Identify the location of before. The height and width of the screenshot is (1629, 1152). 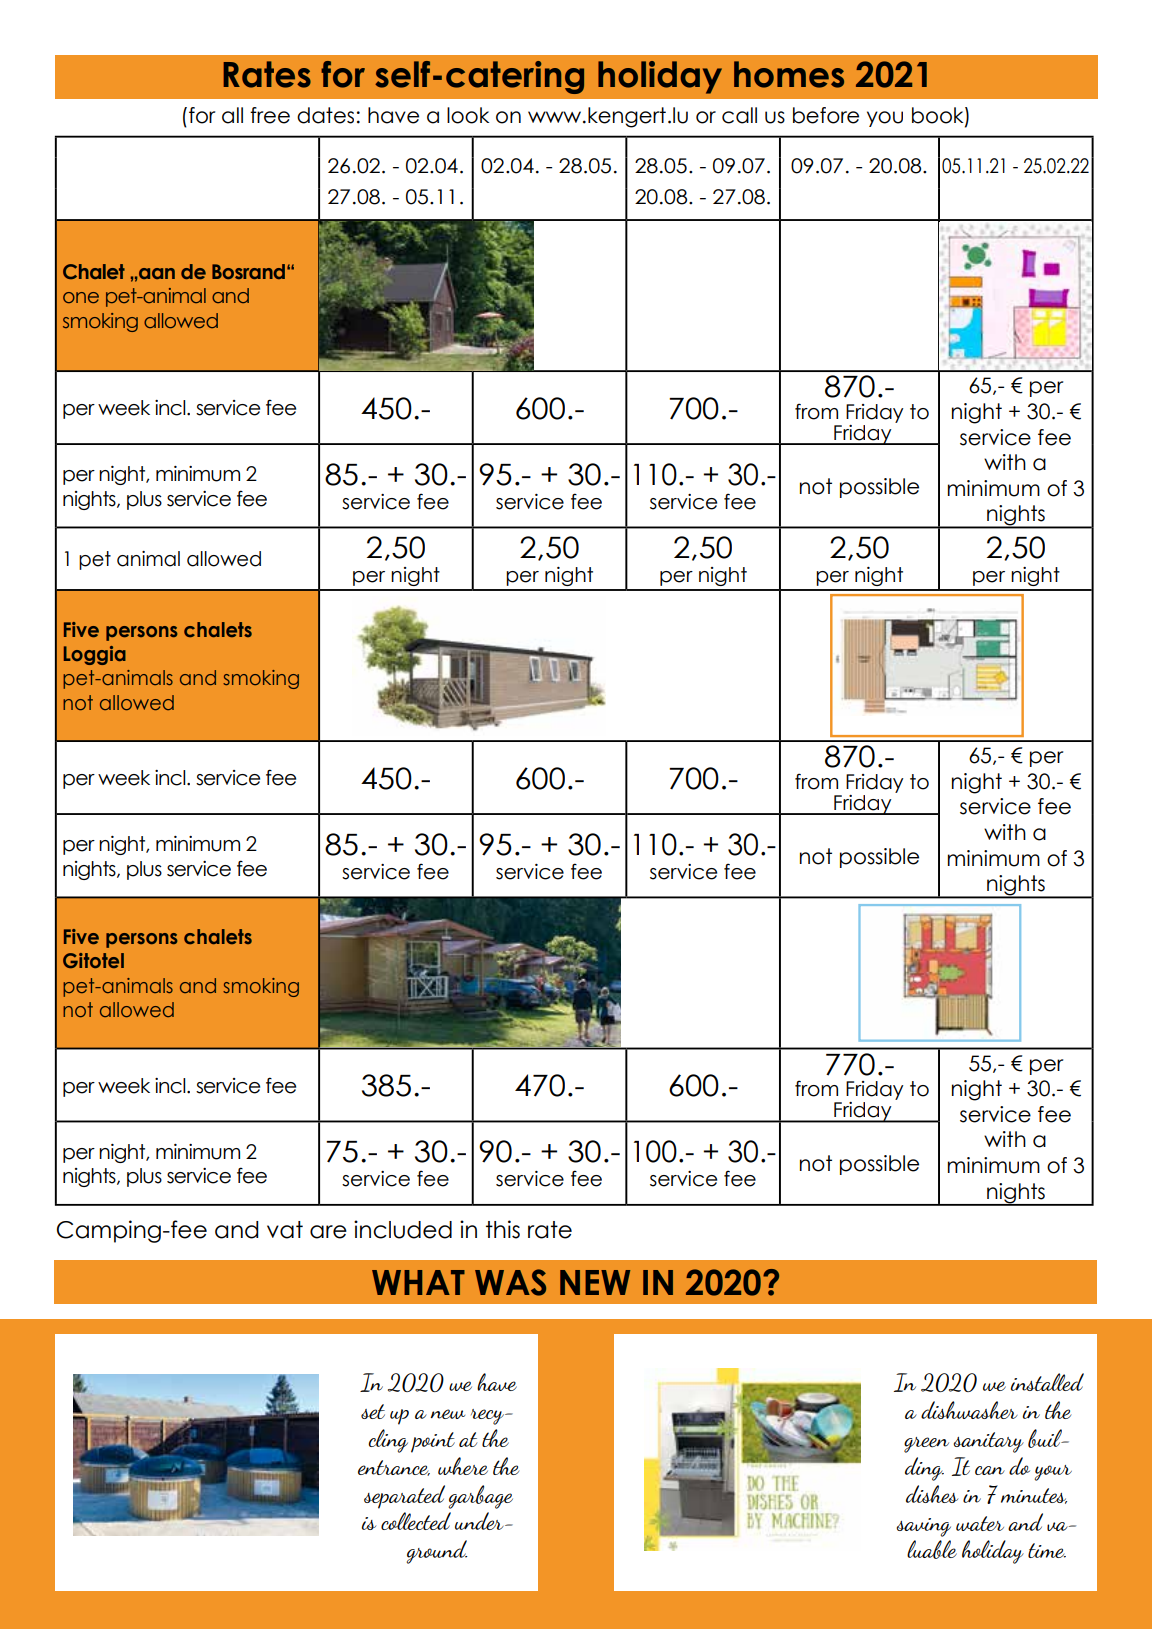
(826, 115).
